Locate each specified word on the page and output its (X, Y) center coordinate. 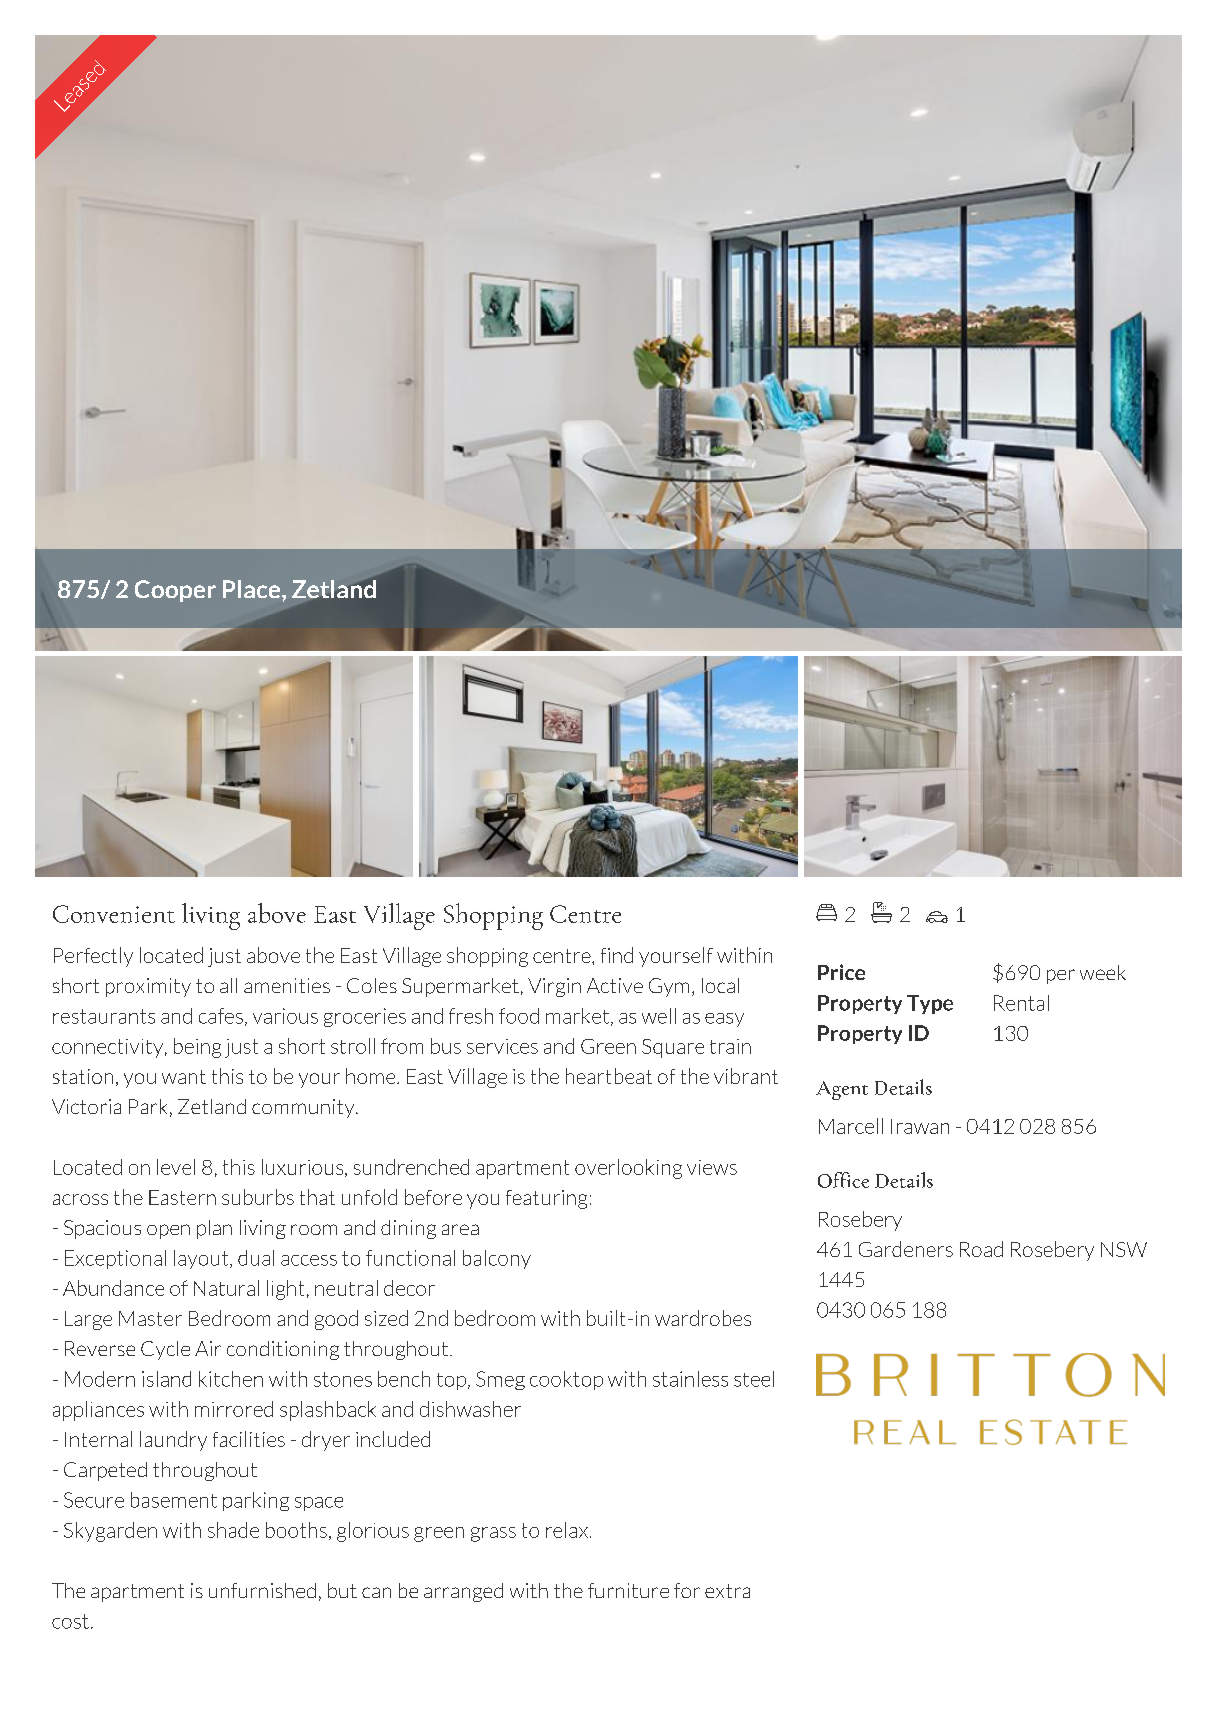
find (617, 955)
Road (981, 1249)
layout (202, 1259)
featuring (546, 1199)
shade (233, 1530)
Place (253, 589)
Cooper (175, 591)
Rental (1021, 1003)
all (228, 985)
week (1103, 972)
